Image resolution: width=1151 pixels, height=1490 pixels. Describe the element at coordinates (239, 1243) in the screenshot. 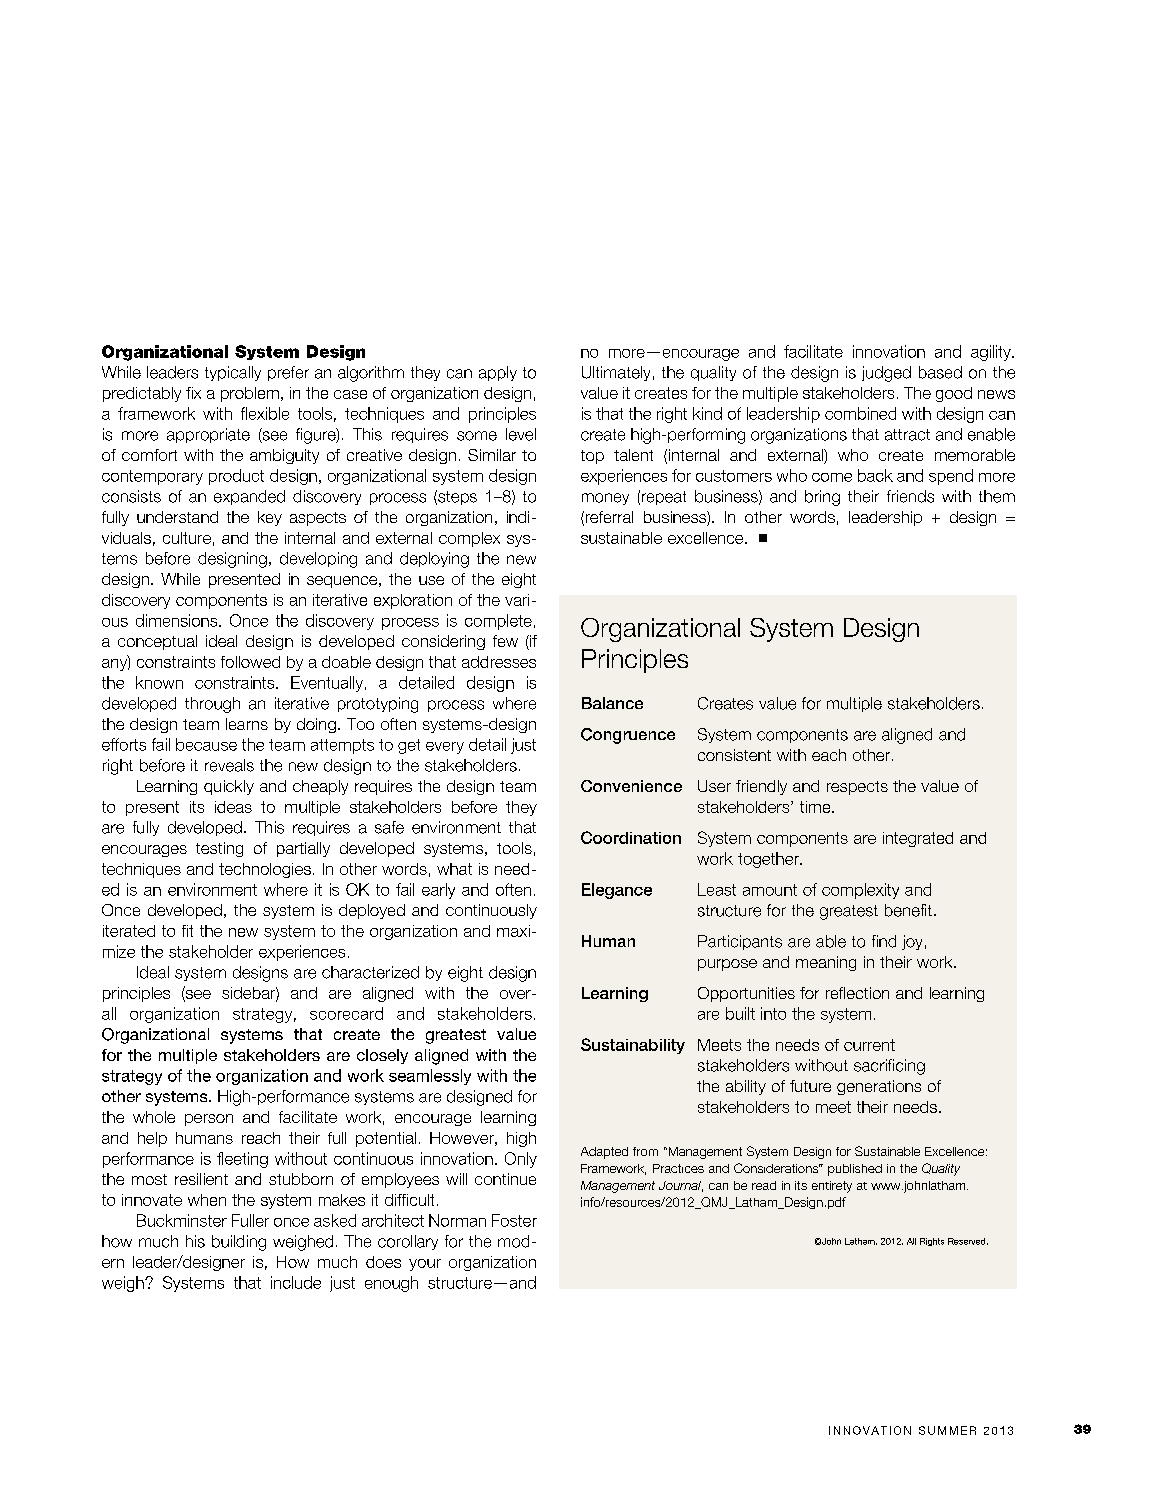

I see `building` at that location.
